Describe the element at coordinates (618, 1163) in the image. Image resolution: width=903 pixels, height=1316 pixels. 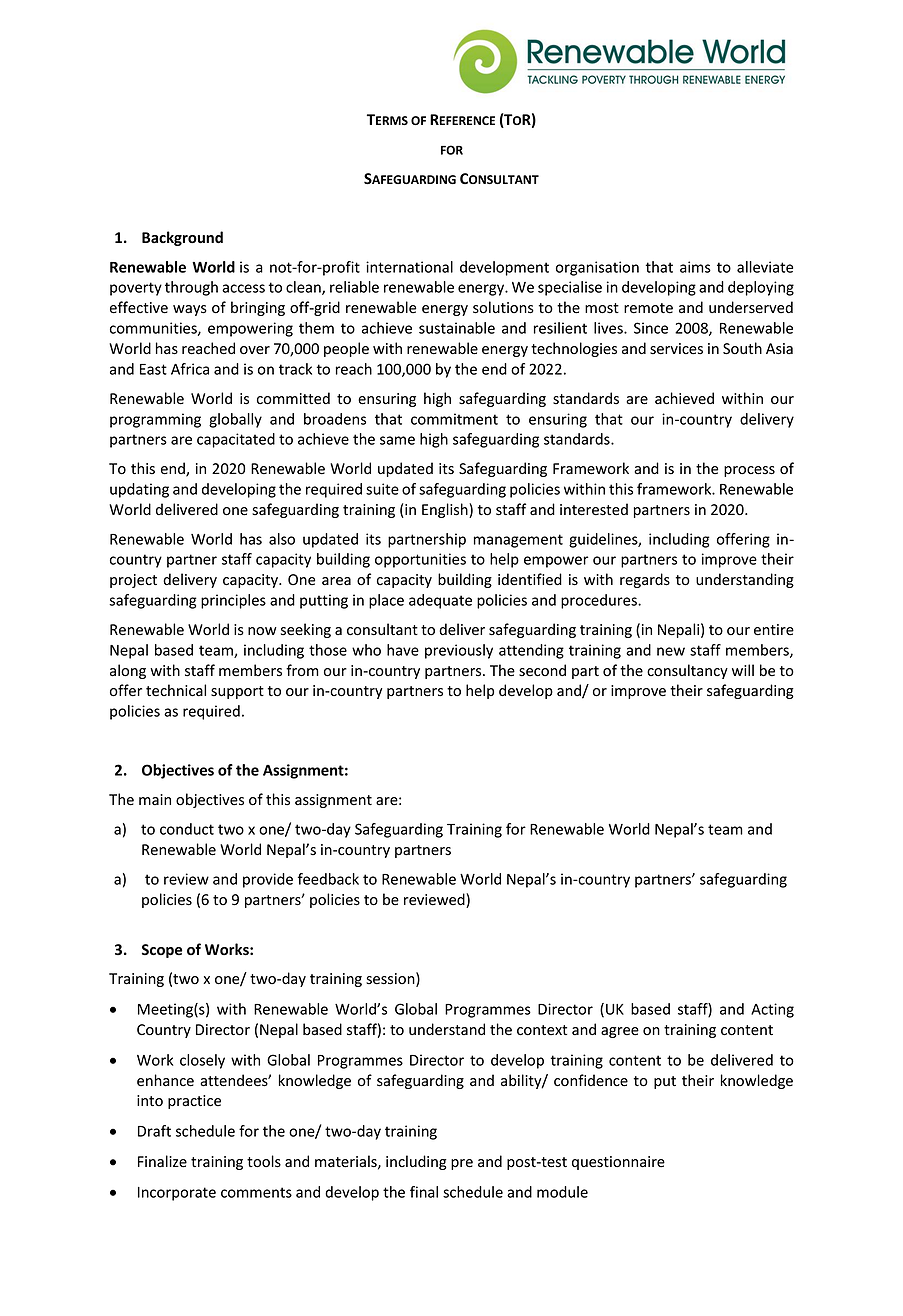
I see `questionnaire` at that location.
